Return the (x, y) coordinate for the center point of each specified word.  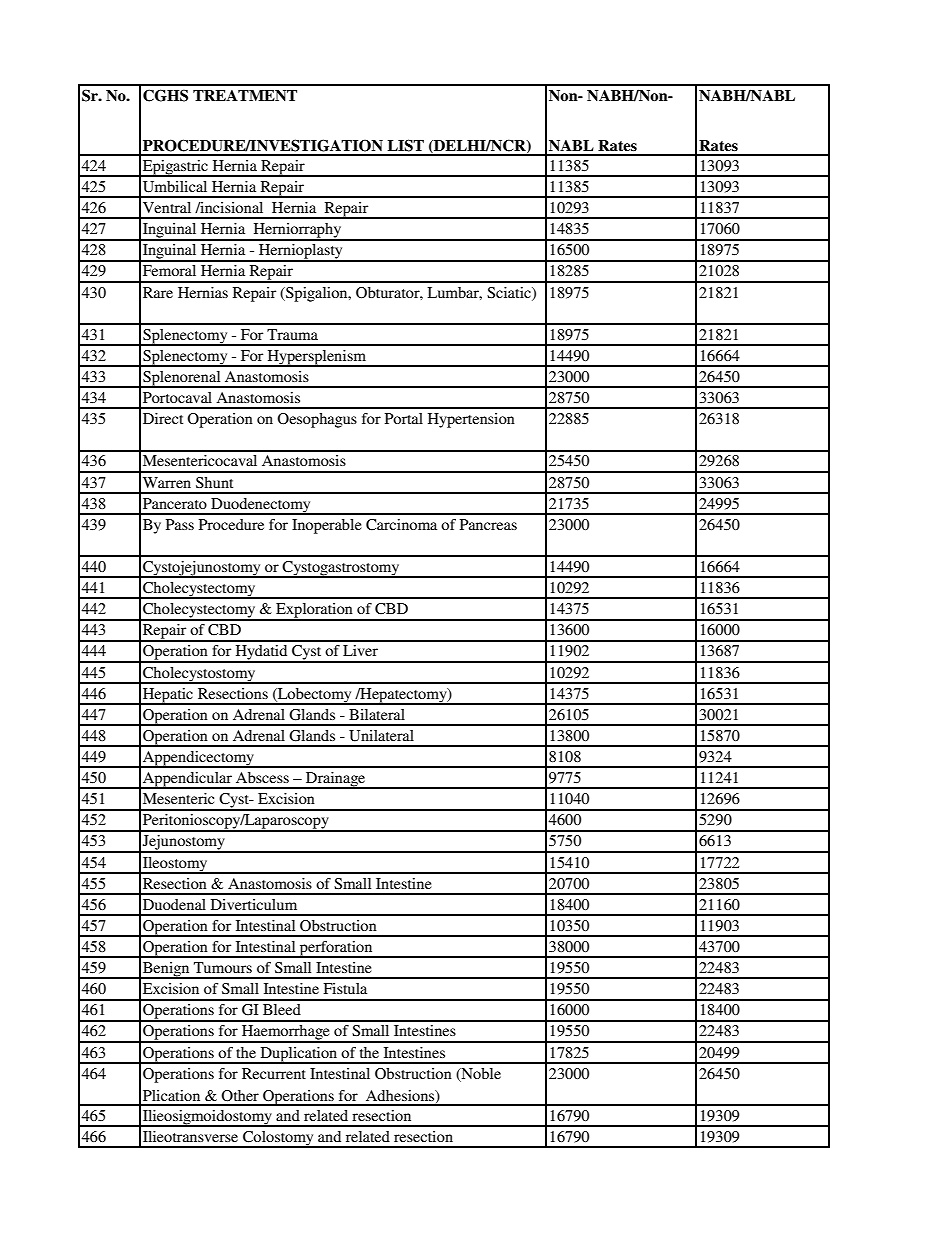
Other (240, 1096)
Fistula (345, 988)
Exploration (314, 611)
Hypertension (471, 420)
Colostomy (278, 1139)
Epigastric (175, 168)
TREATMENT (245, 95)
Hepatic (168, 696)
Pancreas (488, 524)
